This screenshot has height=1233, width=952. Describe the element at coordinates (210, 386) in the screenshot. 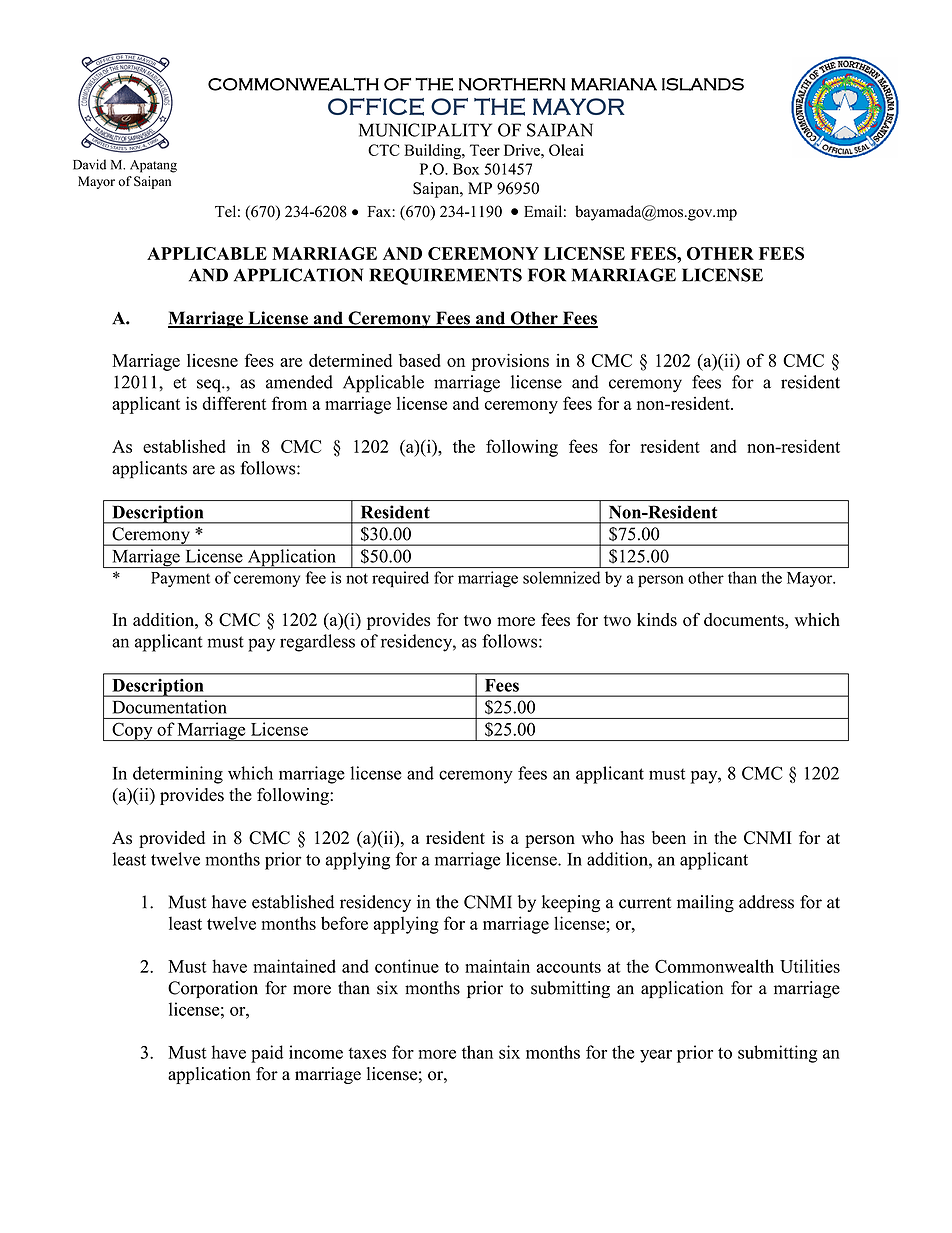

I see `seq` at that location.
